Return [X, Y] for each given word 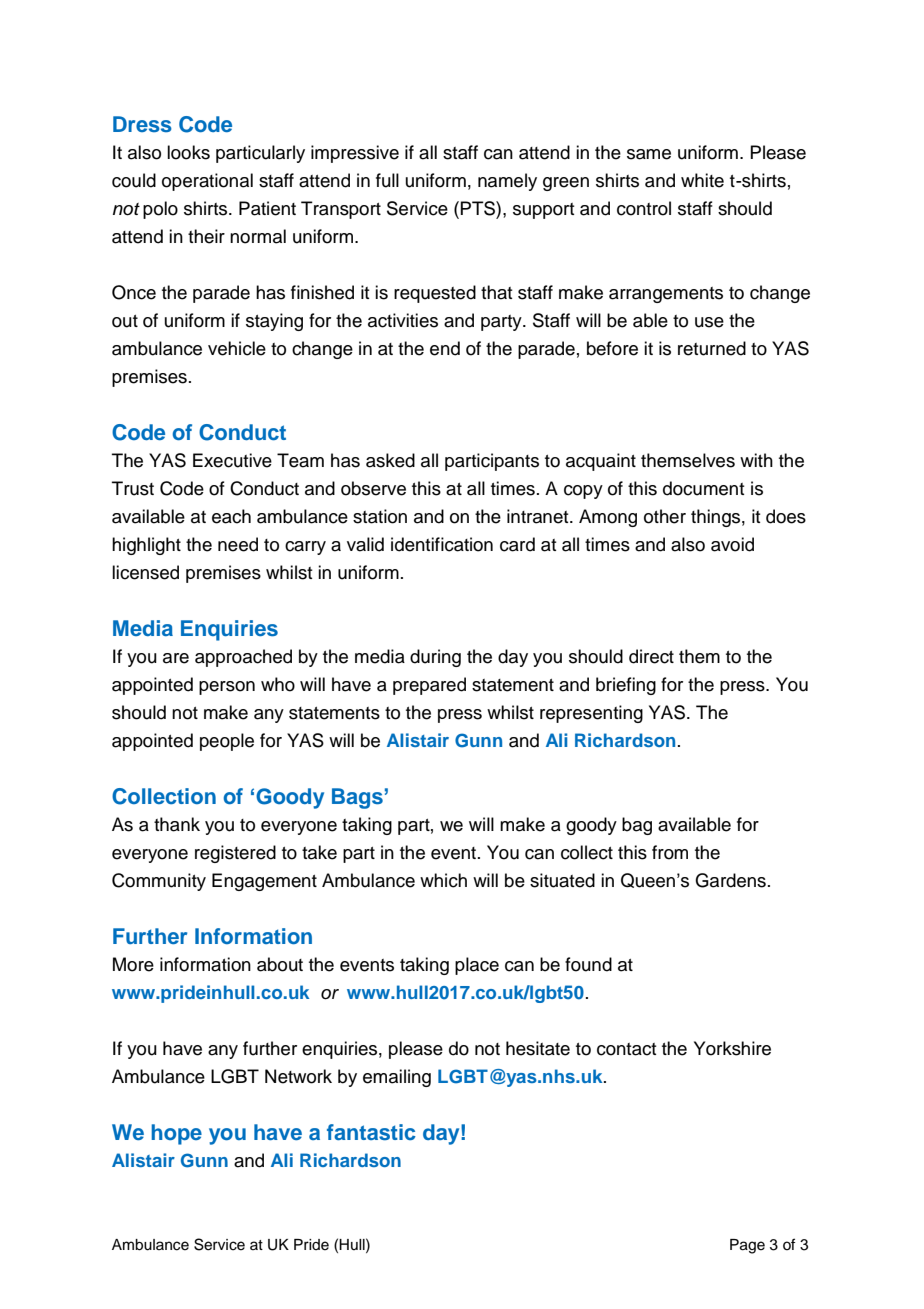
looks [188, 152]
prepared [429, 686]
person [227, 688]
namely [507, 182]
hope [176, 1134]
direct [651, 656]
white [702, 180]
